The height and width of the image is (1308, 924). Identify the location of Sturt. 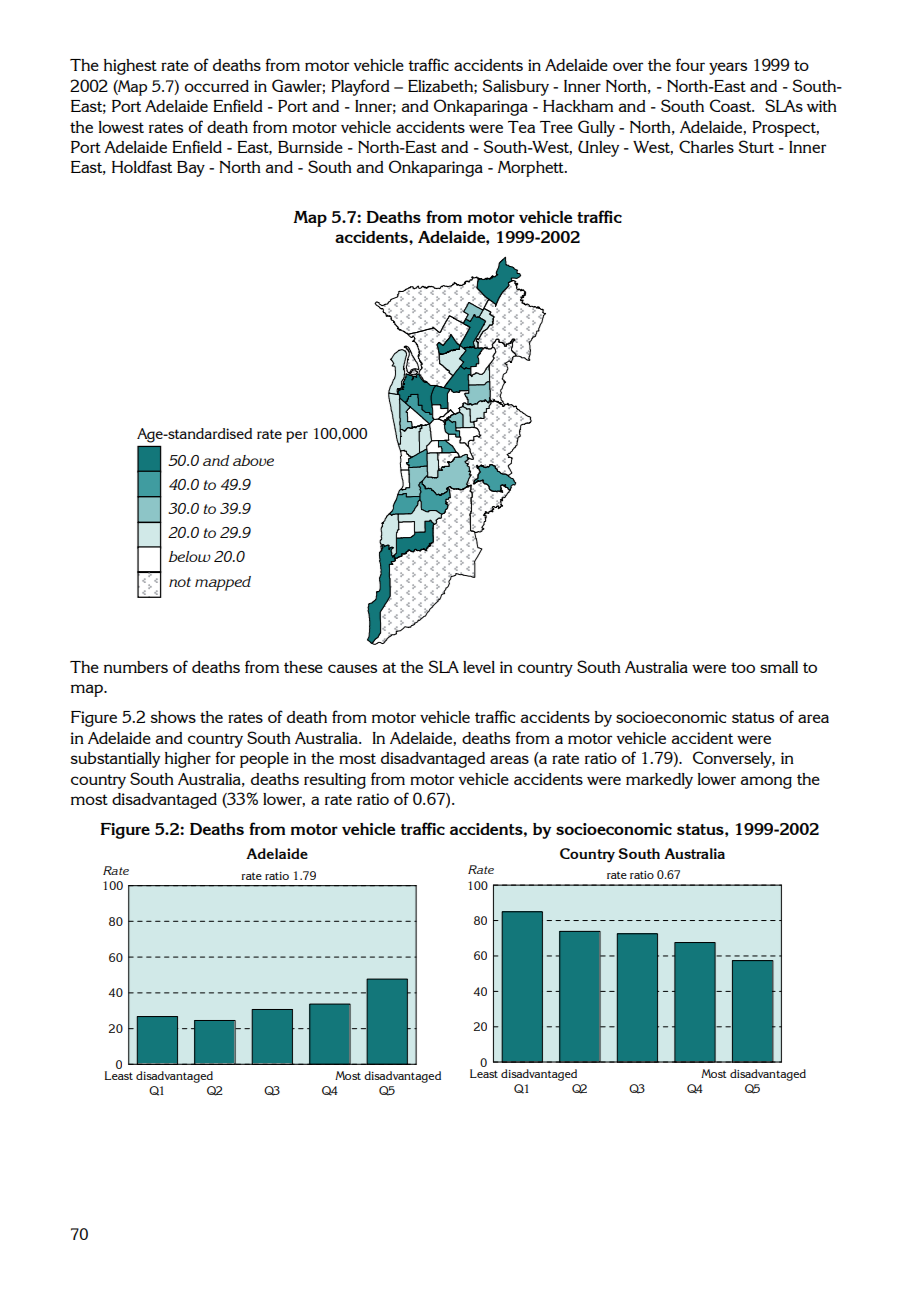
(756, 146).
